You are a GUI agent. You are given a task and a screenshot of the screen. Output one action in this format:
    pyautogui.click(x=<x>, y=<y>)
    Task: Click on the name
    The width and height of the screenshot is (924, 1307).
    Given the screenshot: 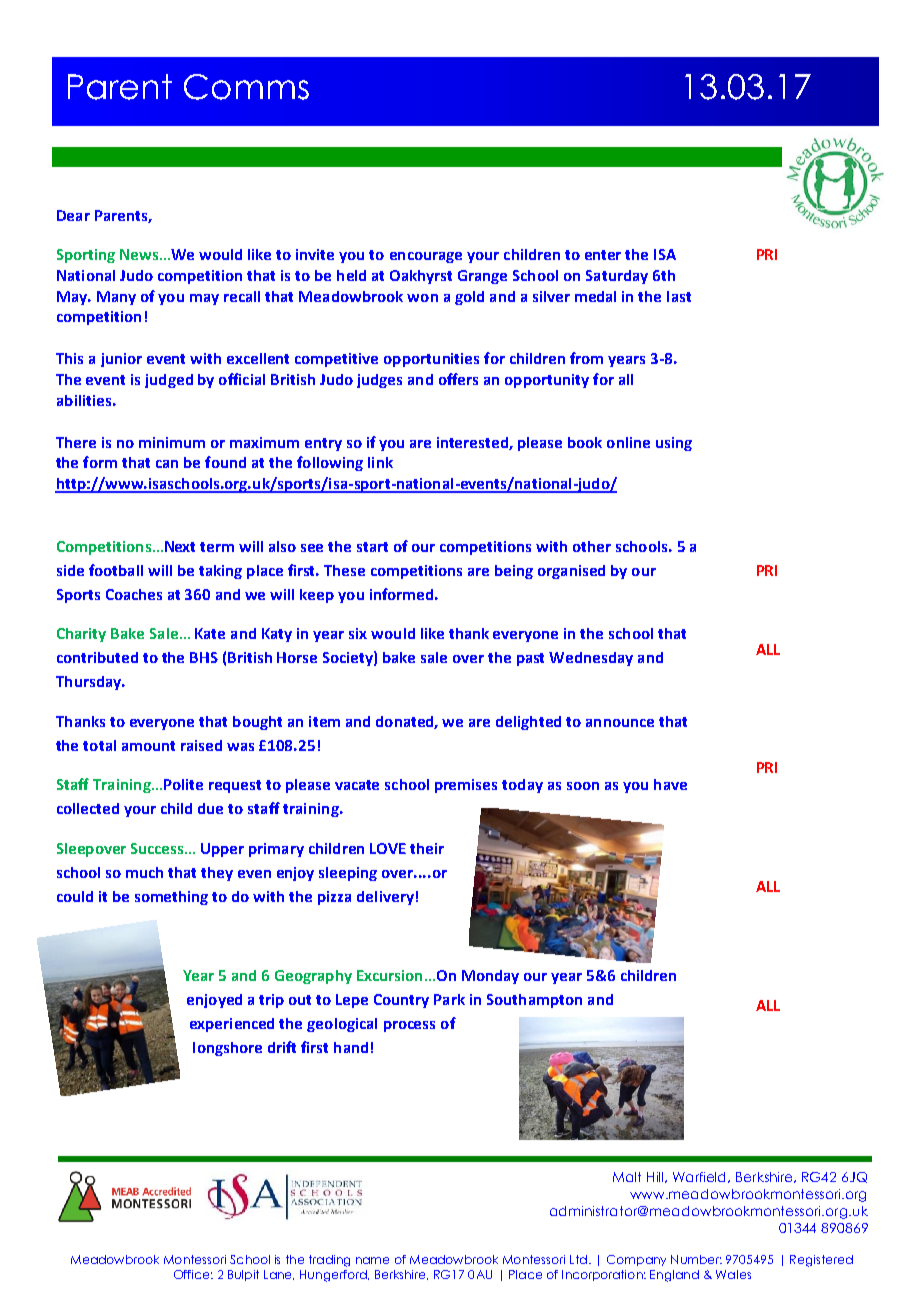 What is the action you would take?
    pyautogui.click(x=372, y=1260)
